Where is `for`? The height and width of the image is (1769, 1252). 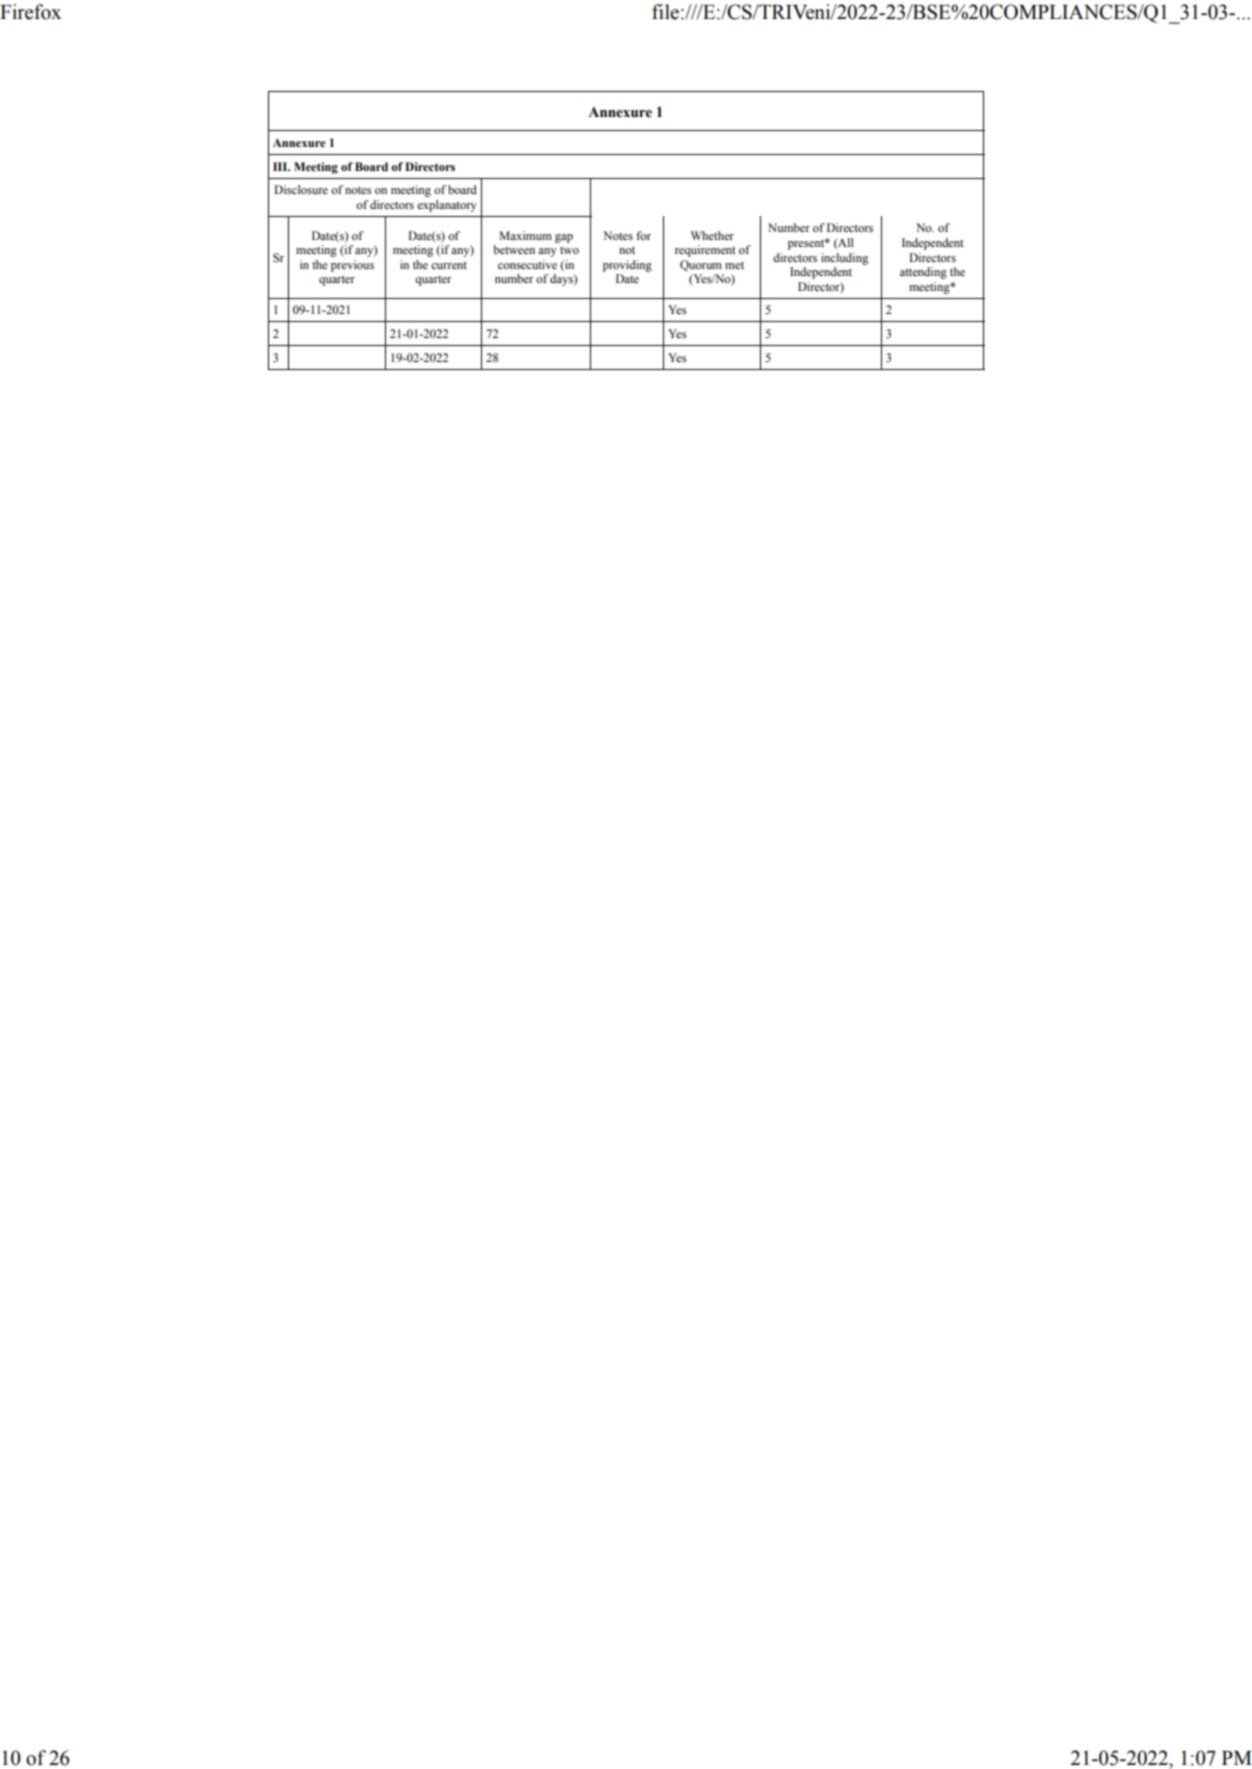 for is located at coordinates (643, 235).
